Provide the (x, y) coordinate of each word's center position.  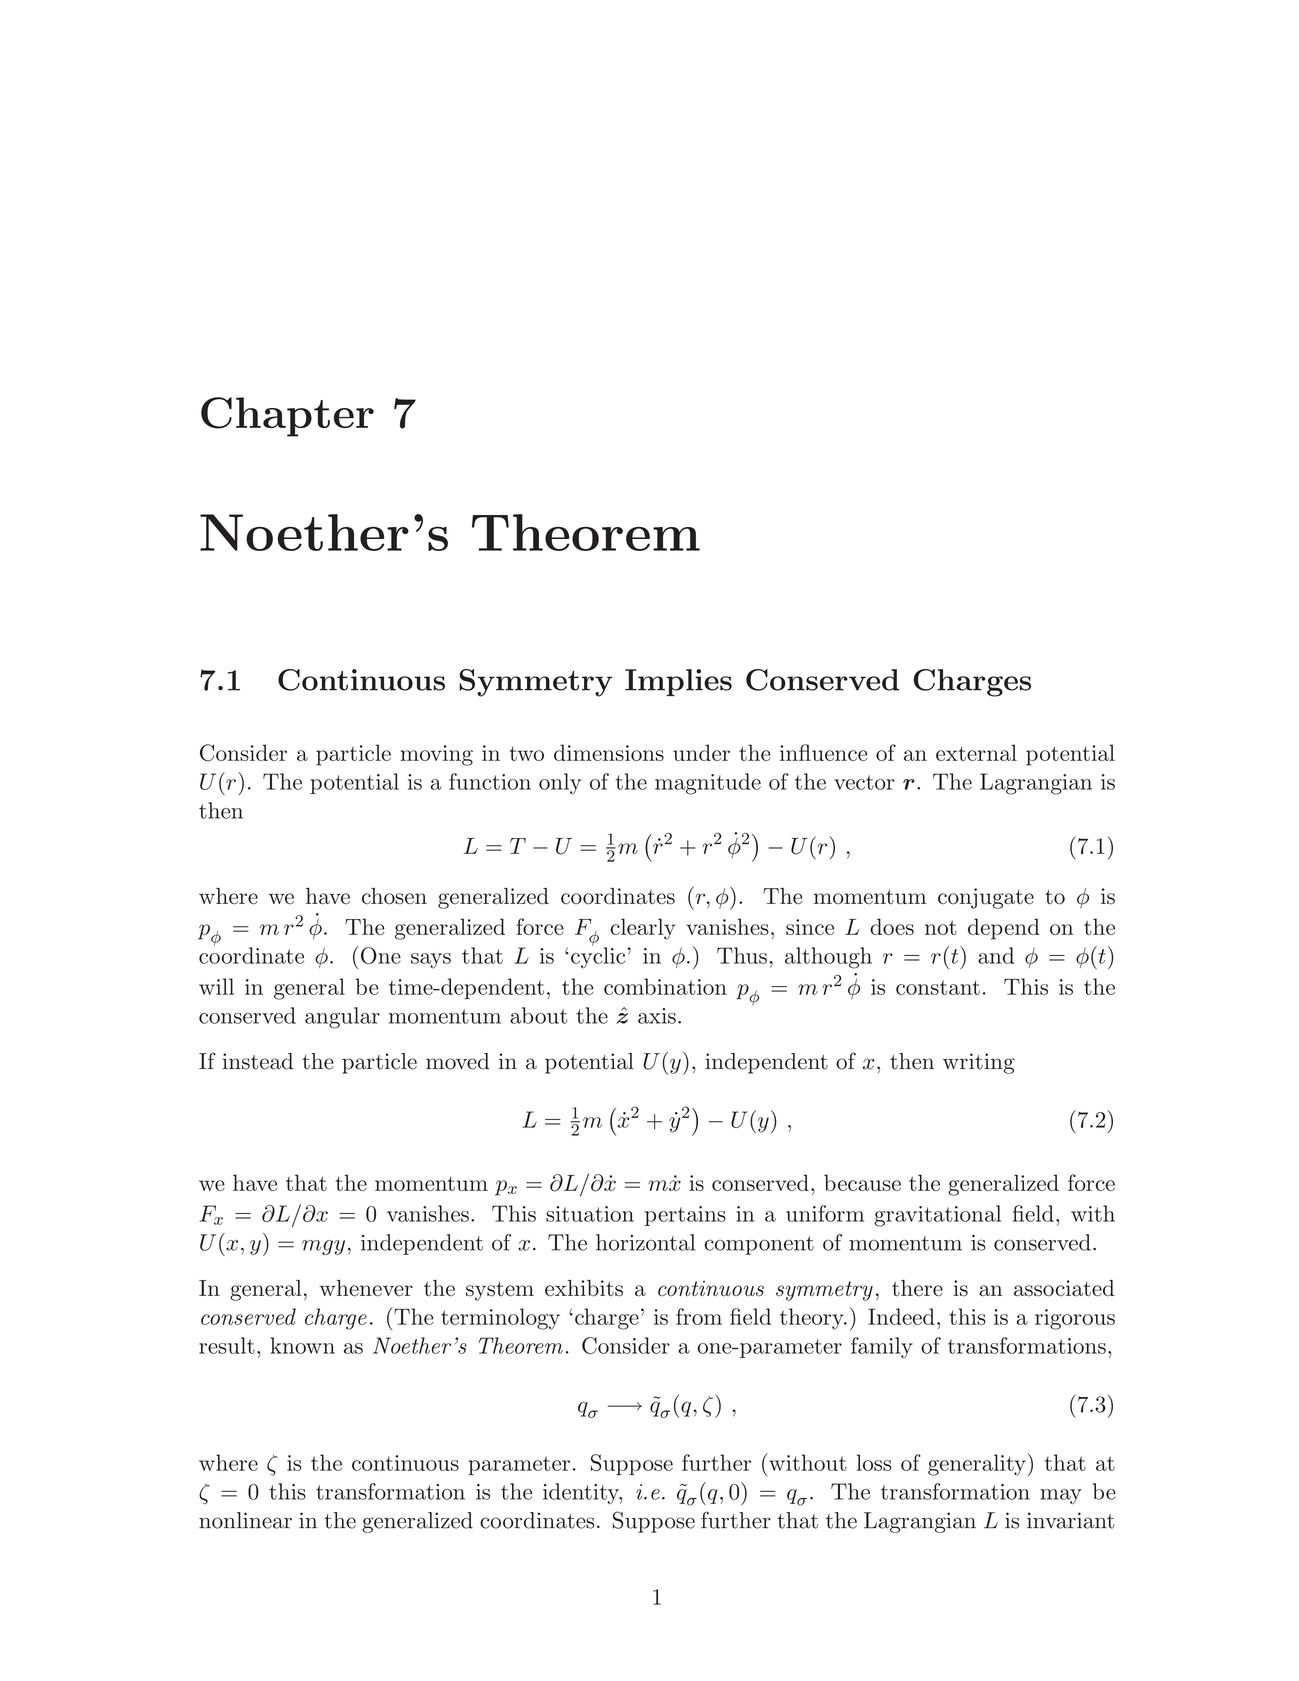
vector (864, 782)
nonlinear (245, 1520)
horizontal (645, 1242)
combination (665, 986)
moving (436, 755)
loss (874, 1462)
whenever (366, 1288)
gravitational (937, 1216)
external (976, 752)
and (996, 955)
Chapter (287, 417)
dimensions (609, 752)
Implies (678, 682)
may (1061, 1496)
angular (342, 1018)
